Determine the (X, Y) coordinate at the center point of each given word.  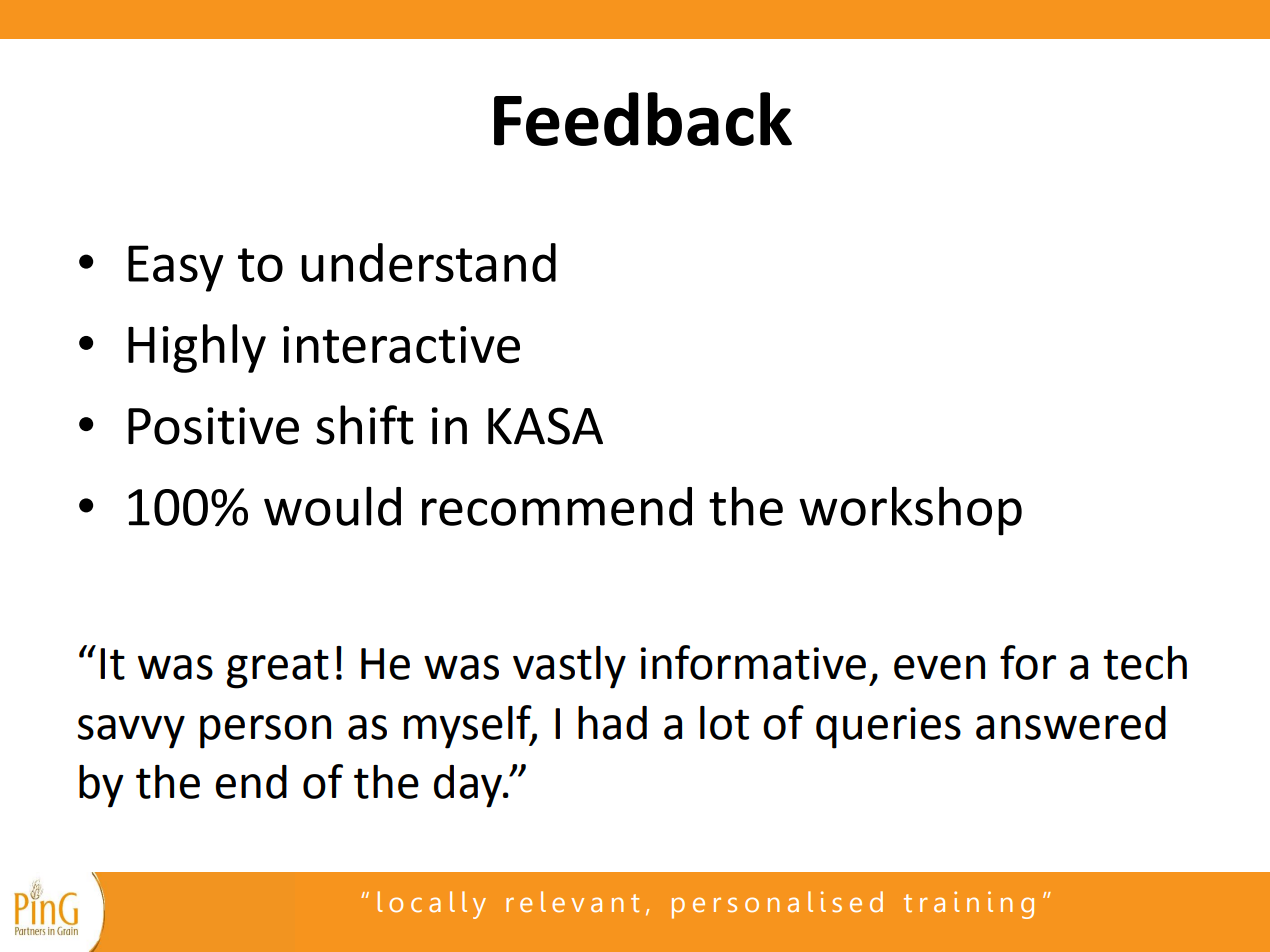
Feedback (643, 119)
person (265, 732)
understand (428, 262)
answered (1071, 723)
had (612, 723)
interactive (401, 345)
